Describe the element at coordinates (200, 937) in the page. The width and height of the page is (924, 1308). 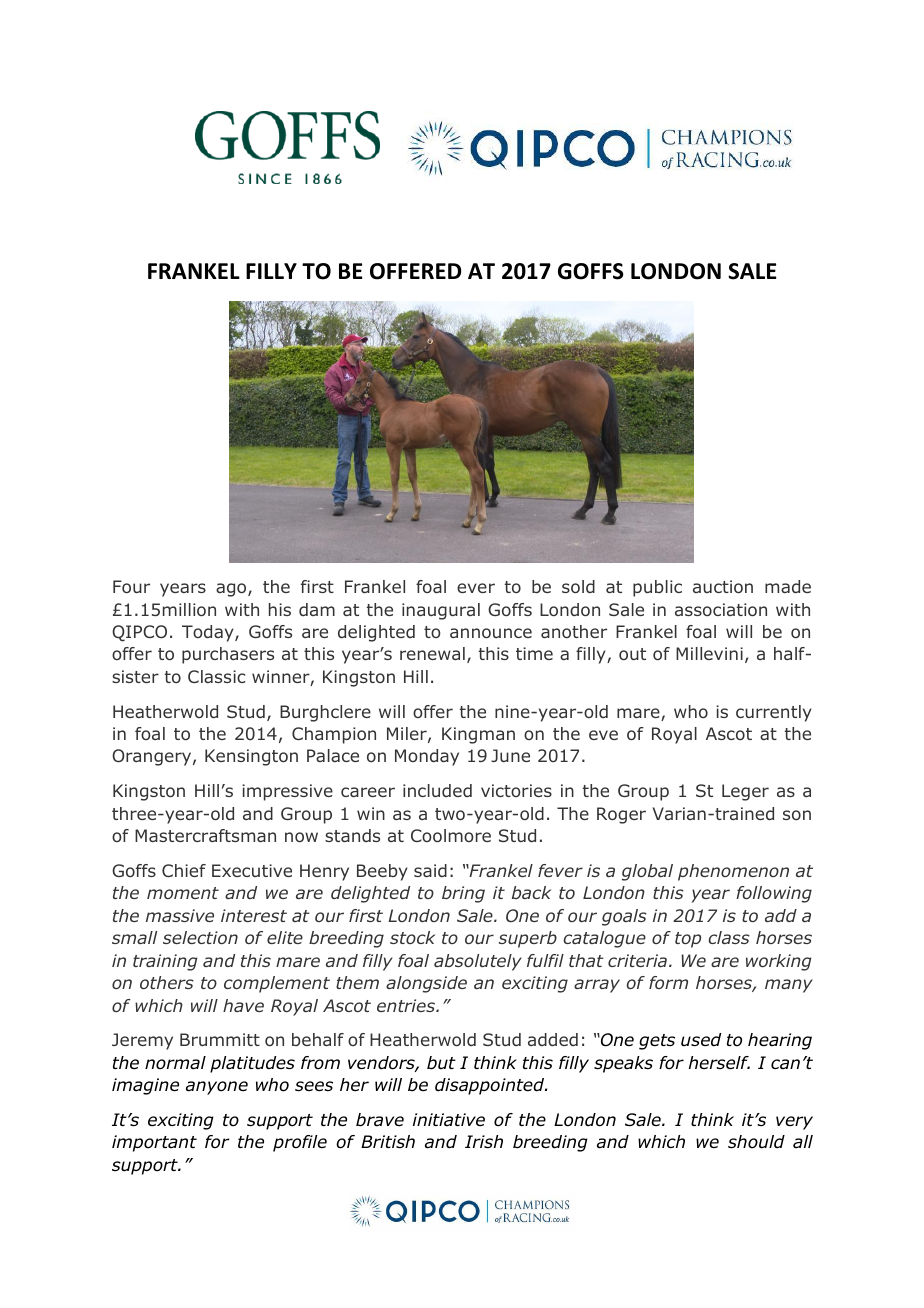
I see `selection` at that location.
